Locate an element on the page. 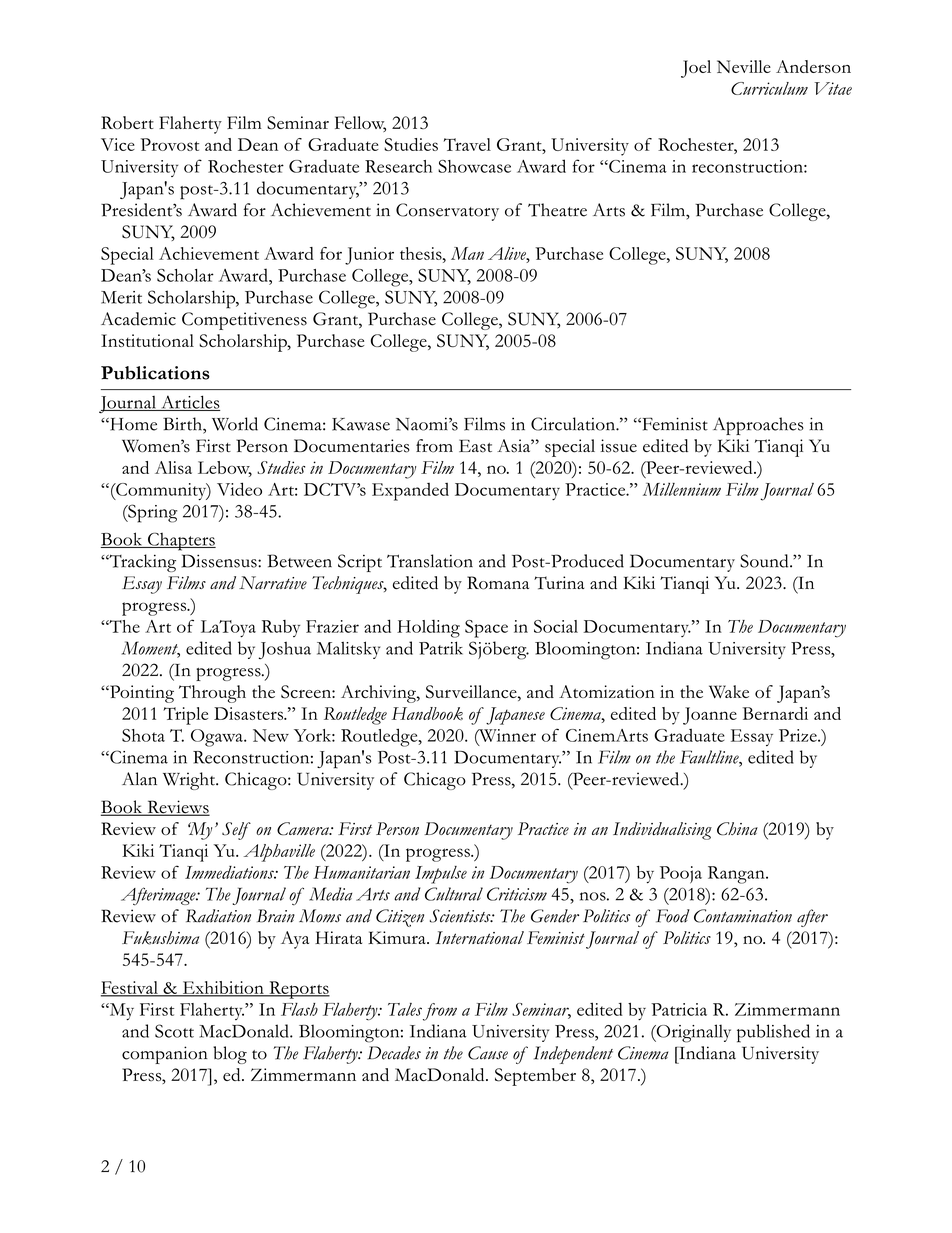 This page has width=952, height=1233. Cause is located at coordinates (488, 1053).
